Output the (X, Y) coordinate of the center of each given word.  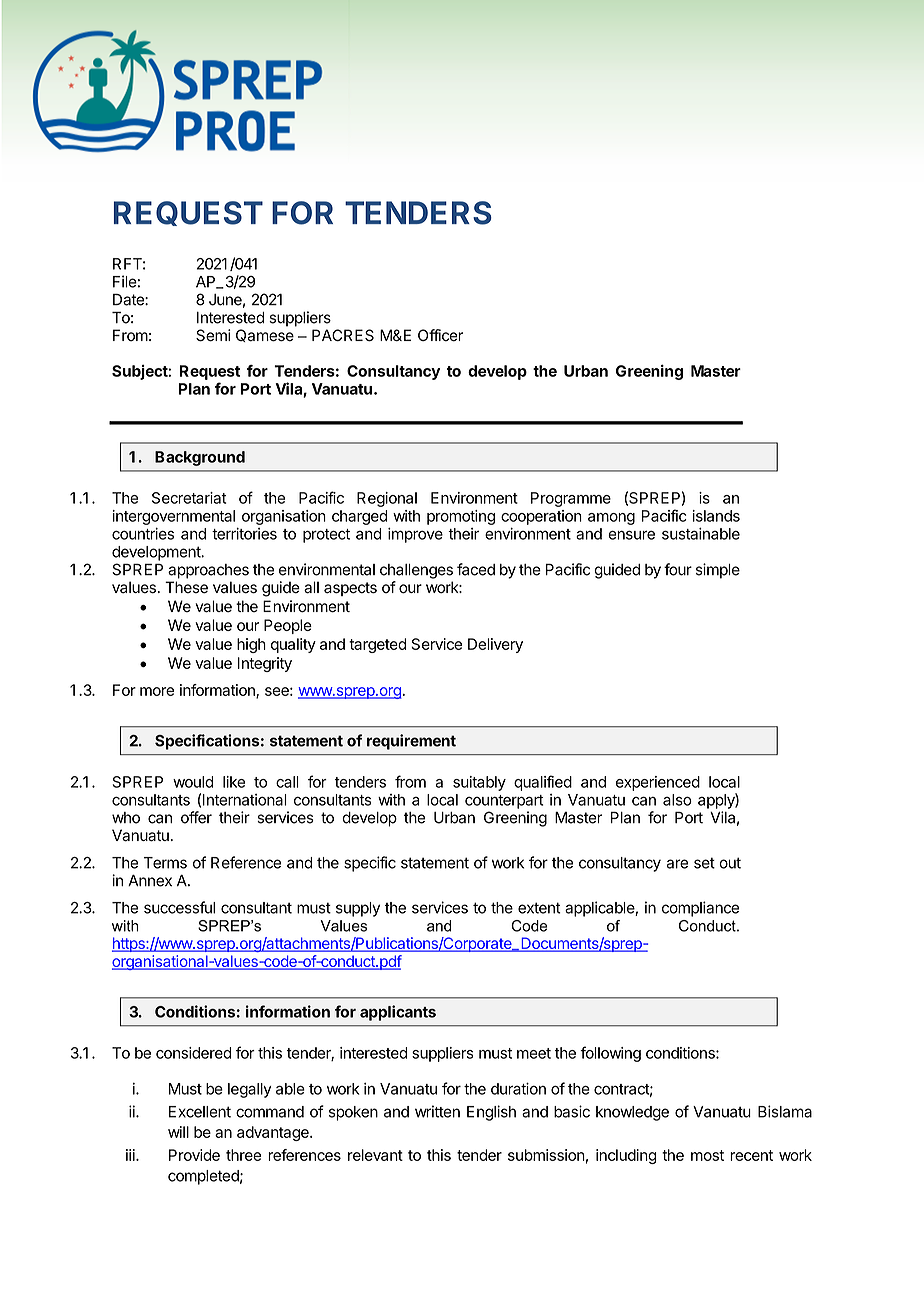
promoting (461, 517)
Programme (571, 499)
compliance (700, 909)
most (707, 1155)
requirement (411, 742)
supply (358, 909)
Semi (213, 335)
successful (179, 907)
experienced (658, 783)
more (157, 691)
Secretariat (189, 498)
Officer (440, 335)
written (437, 1111)
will (178, 1132)
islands (716, 516)
